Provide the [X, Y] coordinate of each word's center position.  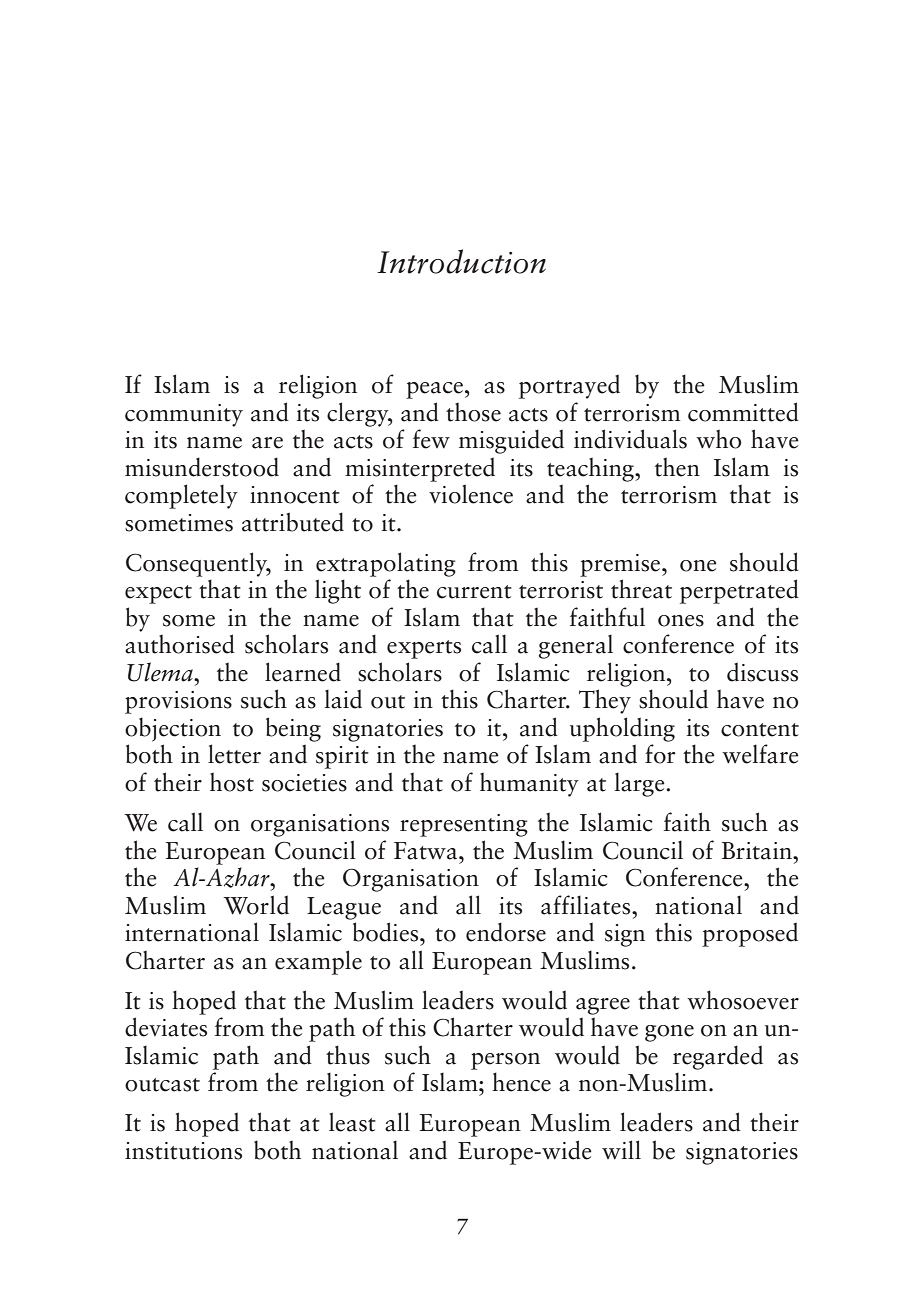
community [184, 415]
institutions [183, 1151]
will [621, 1150]
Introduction [461, 261]
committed [743, 412]
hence [521, 1082]
